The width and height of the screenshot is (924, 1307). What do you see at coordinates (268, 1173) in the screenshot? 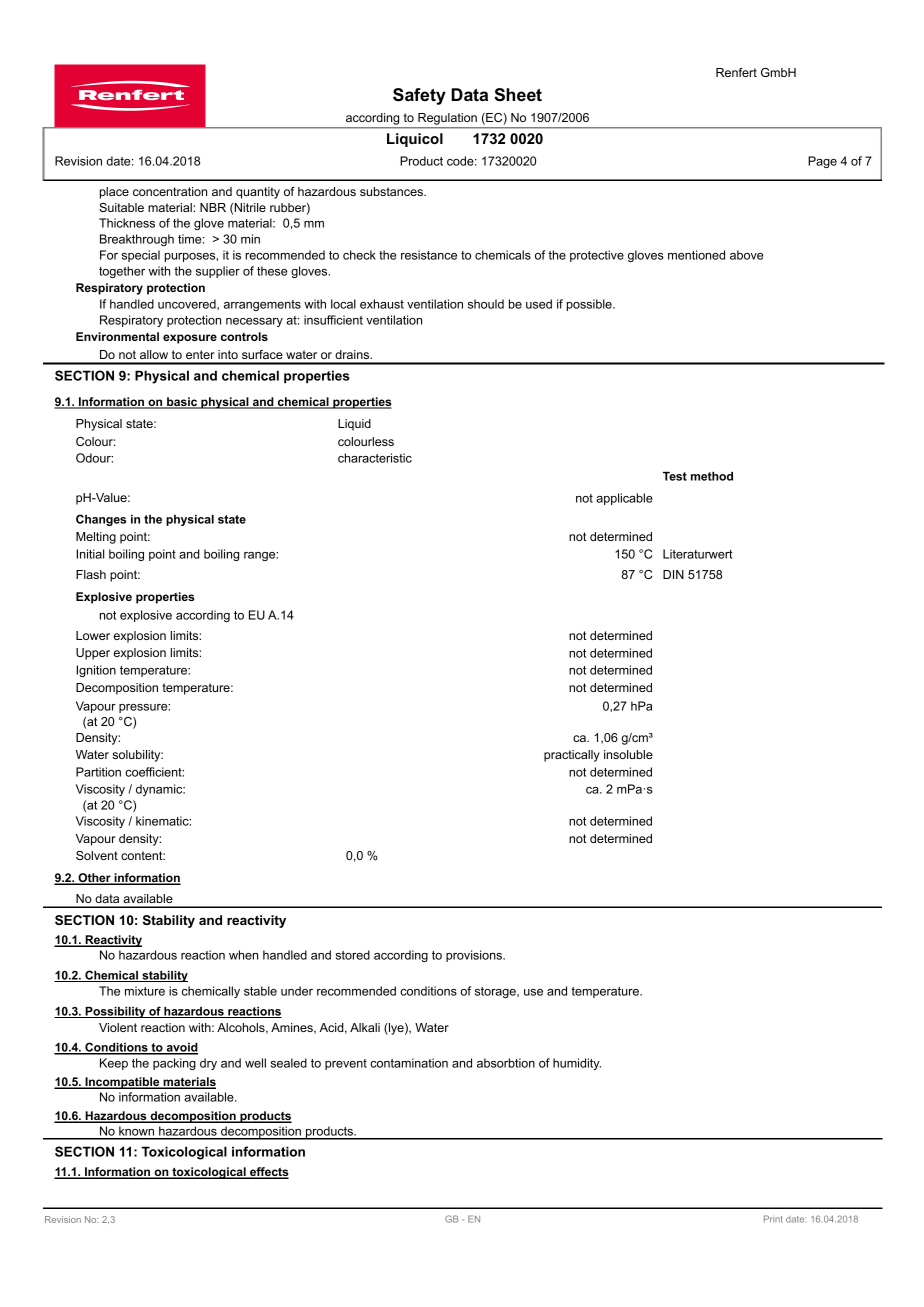
I see `effects` at bounding box center [268, 1173].
